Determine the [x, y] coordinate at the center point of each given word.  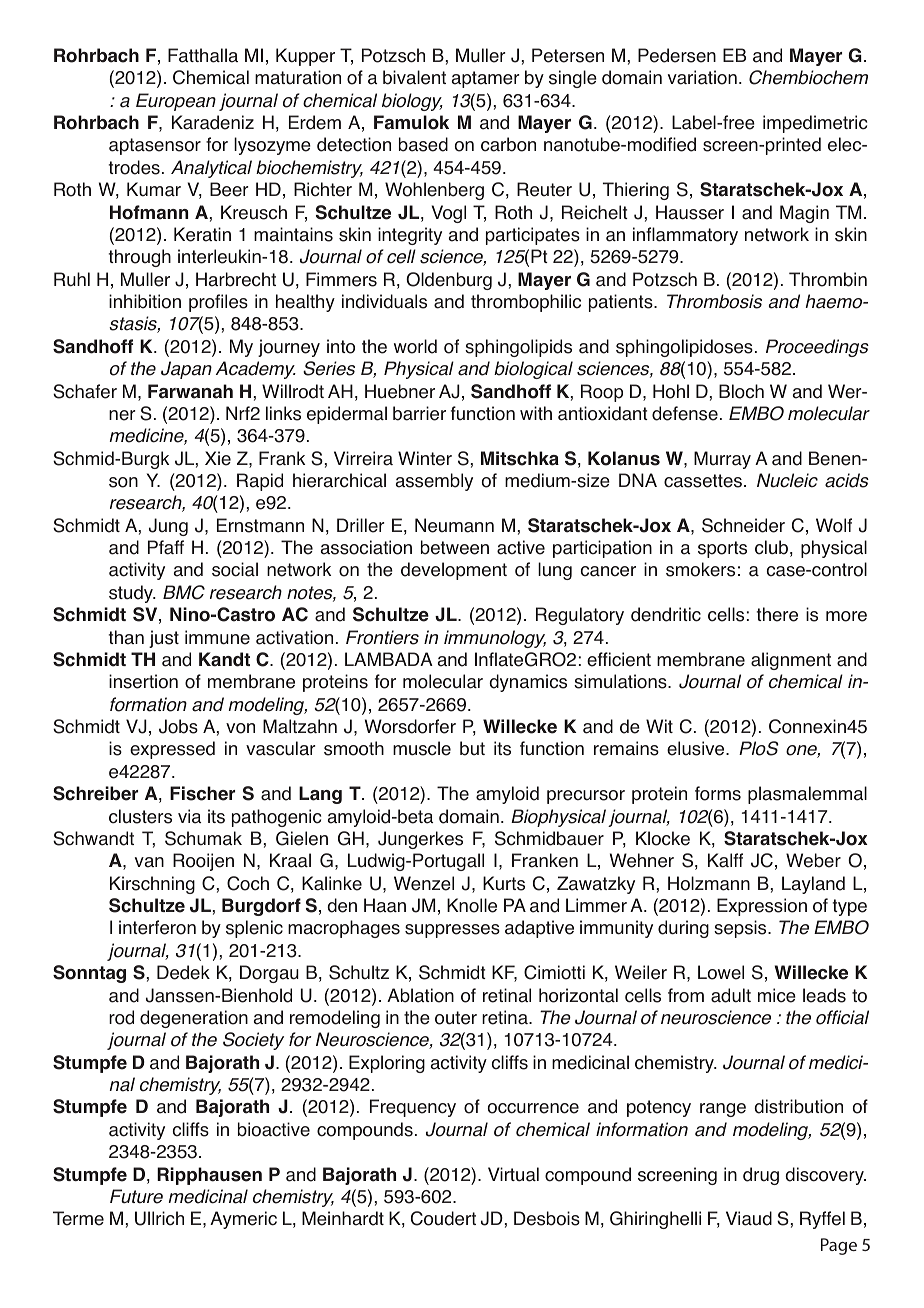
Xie [218, 458]
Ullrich [159, 1218]
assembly [434, 482]
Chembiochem [808, 77]
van [149, 862]
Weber [813, 860]
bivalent [414, 77]
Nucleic [787, 480]
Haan [385, 905]
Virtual [513, 1174]
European [176, 102]
